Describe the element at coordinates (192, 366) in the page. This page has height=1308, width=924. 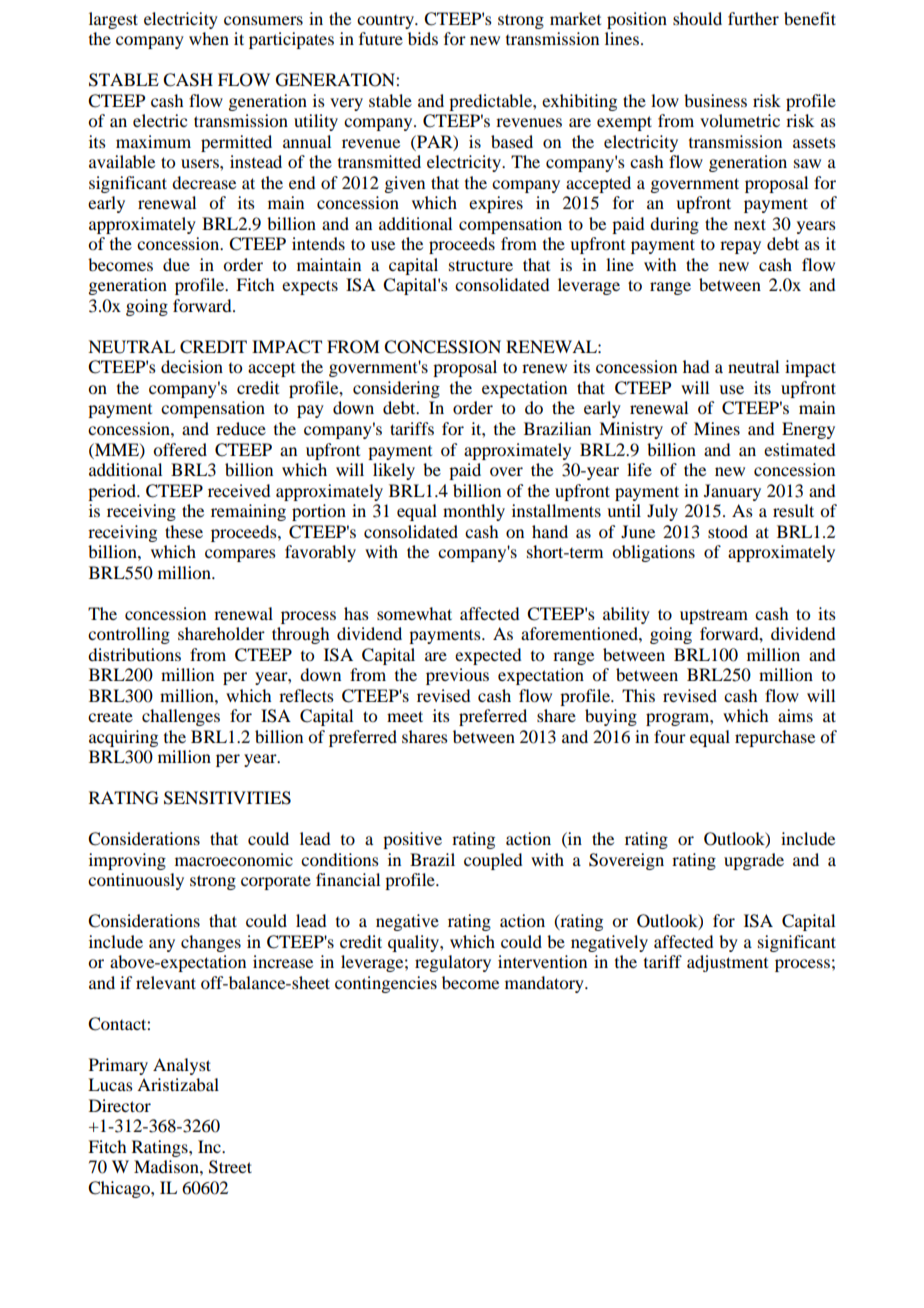
I see `decision` at that location.
